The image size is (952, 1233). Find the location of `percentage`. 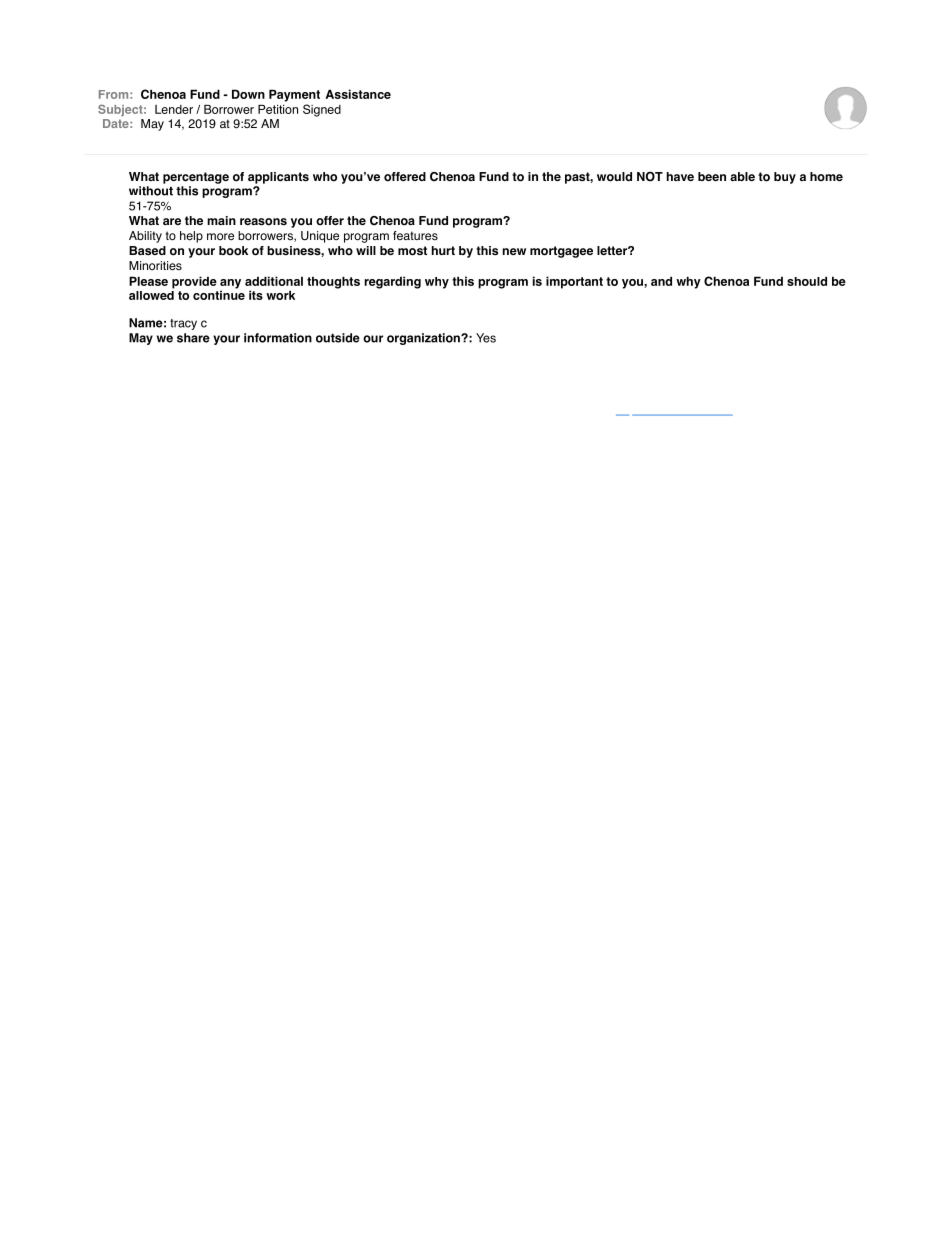

percentage is located at coordinates (196, 178).
